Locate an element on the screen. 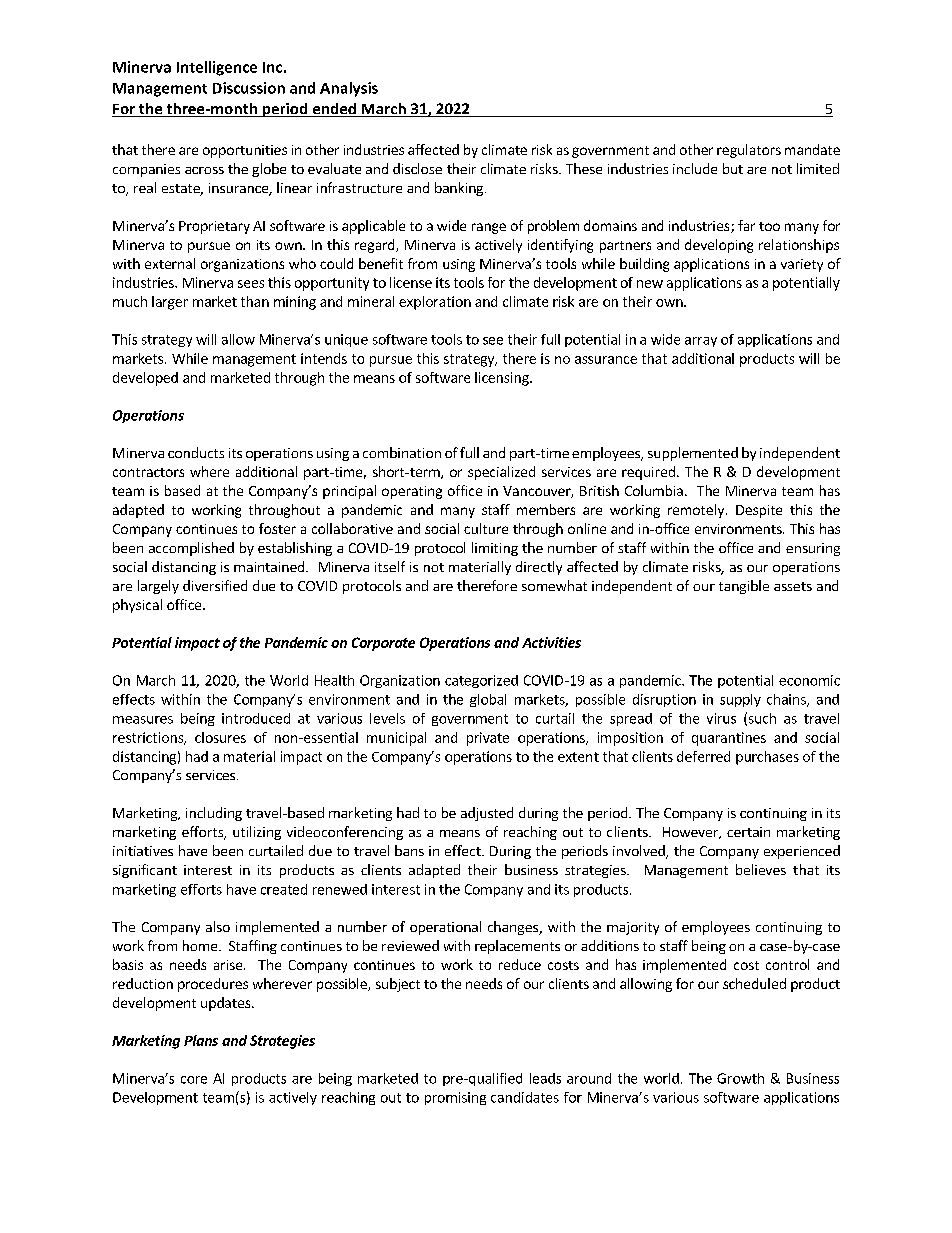  diversified is located at coordinates (215, 585).
